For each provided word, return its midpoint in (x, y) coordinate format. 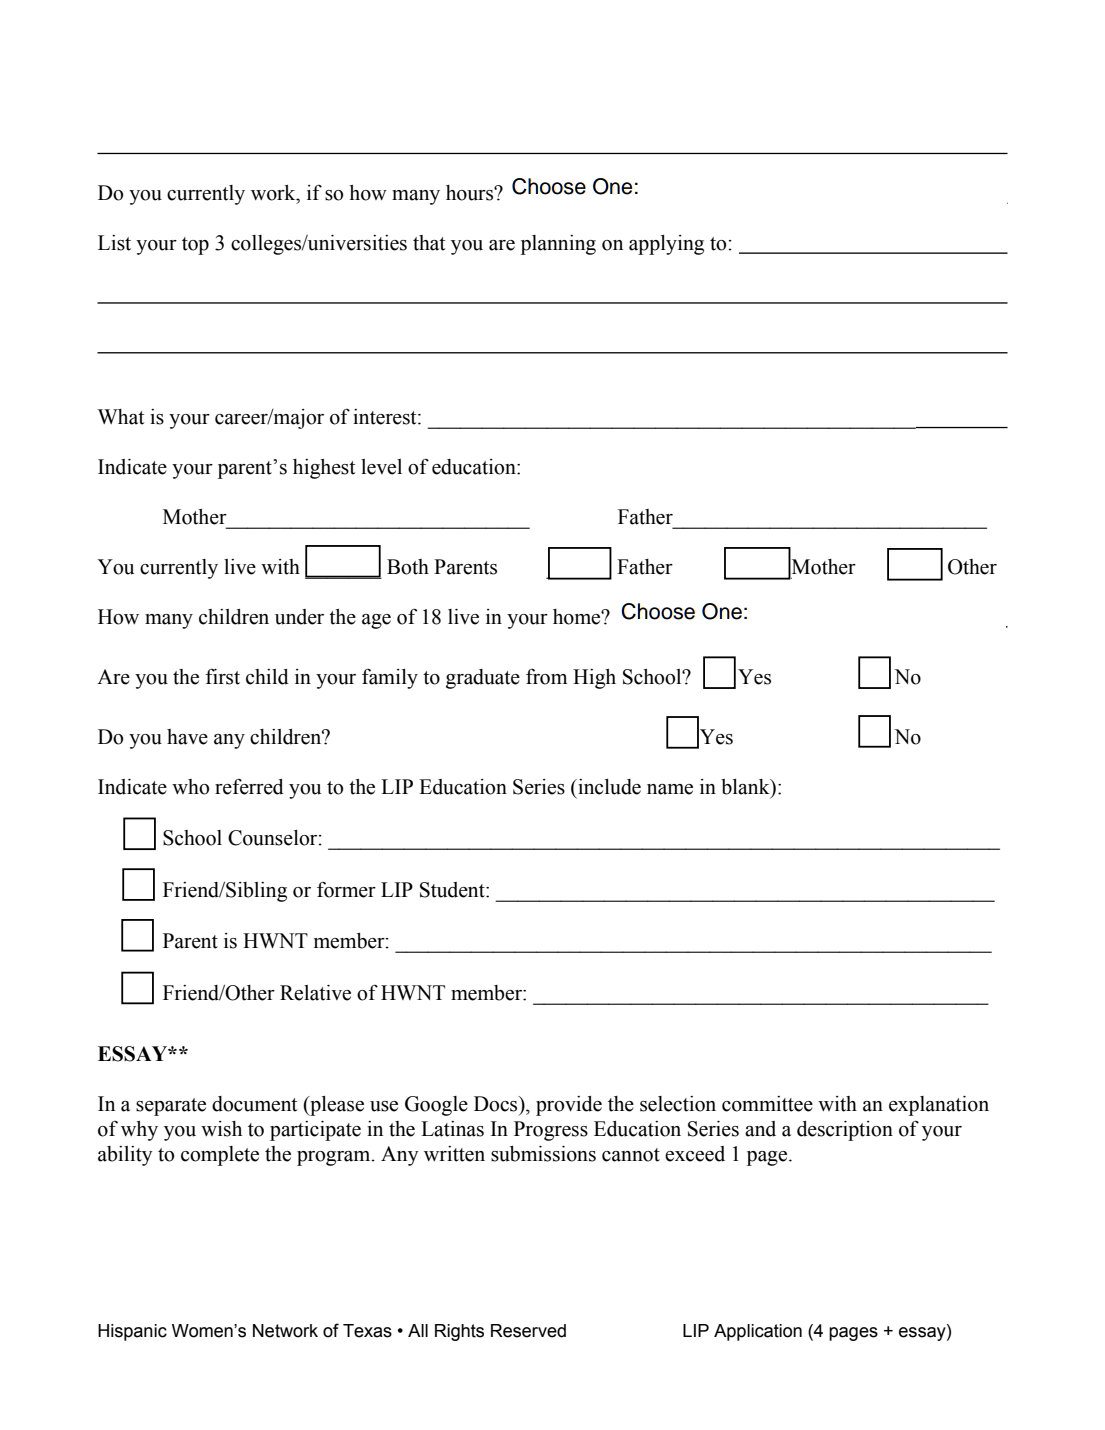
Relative (315, 993)
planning (558, 245)
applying (666, 245)
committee (767, 1104)
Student (453, 890)
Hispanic (132, 1332)
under (299, 617)
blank (746, 788)
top (195, 246)
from (546, 677)
